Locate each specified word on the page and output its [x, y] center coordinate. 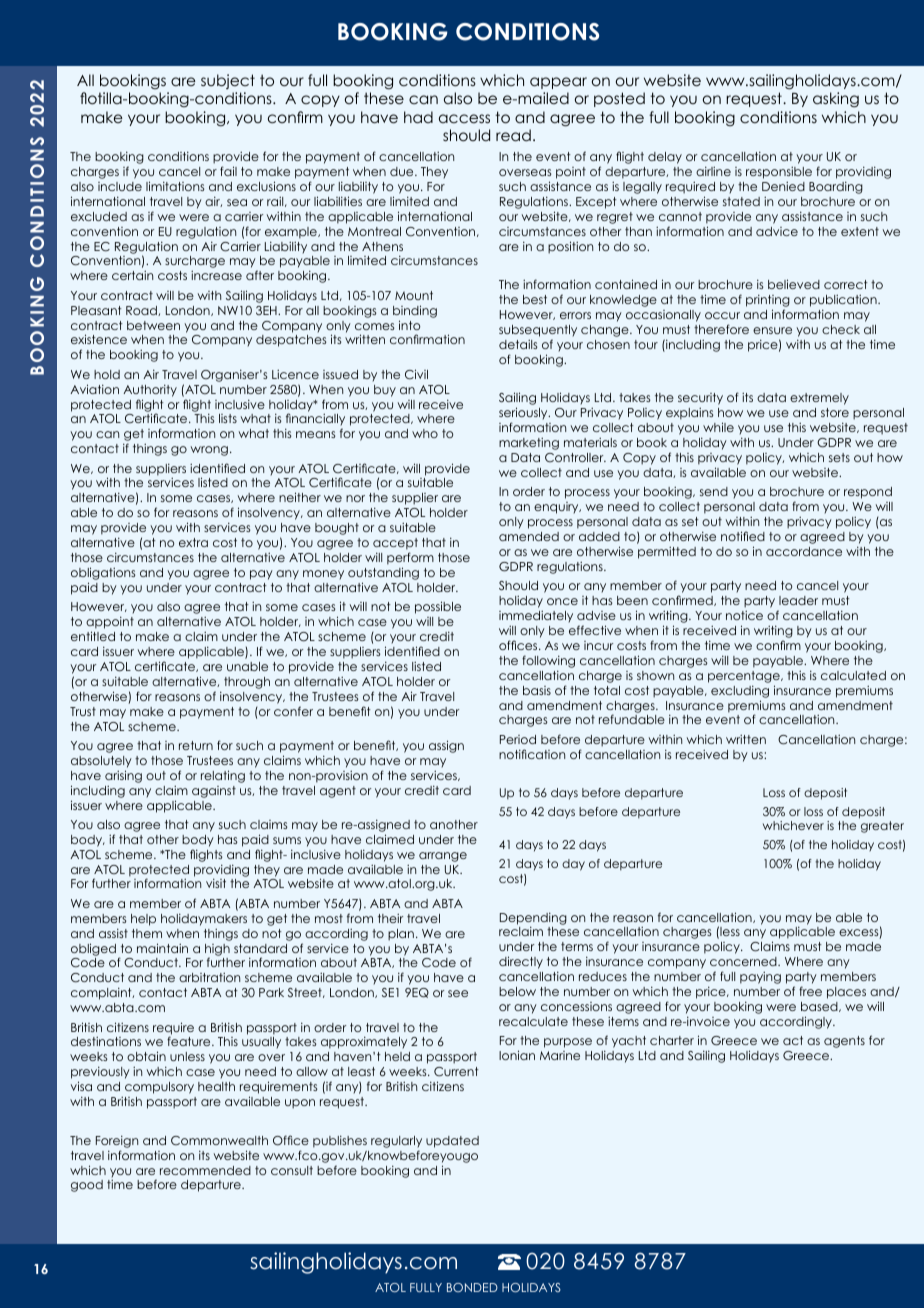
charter [672, 1040]
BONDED [472, 1287]
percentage [745, 677]
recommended [205, 1170]
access [464, 118]
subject [228, 81]
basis [537, 690]
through [247, 683]
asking [836, 100]
